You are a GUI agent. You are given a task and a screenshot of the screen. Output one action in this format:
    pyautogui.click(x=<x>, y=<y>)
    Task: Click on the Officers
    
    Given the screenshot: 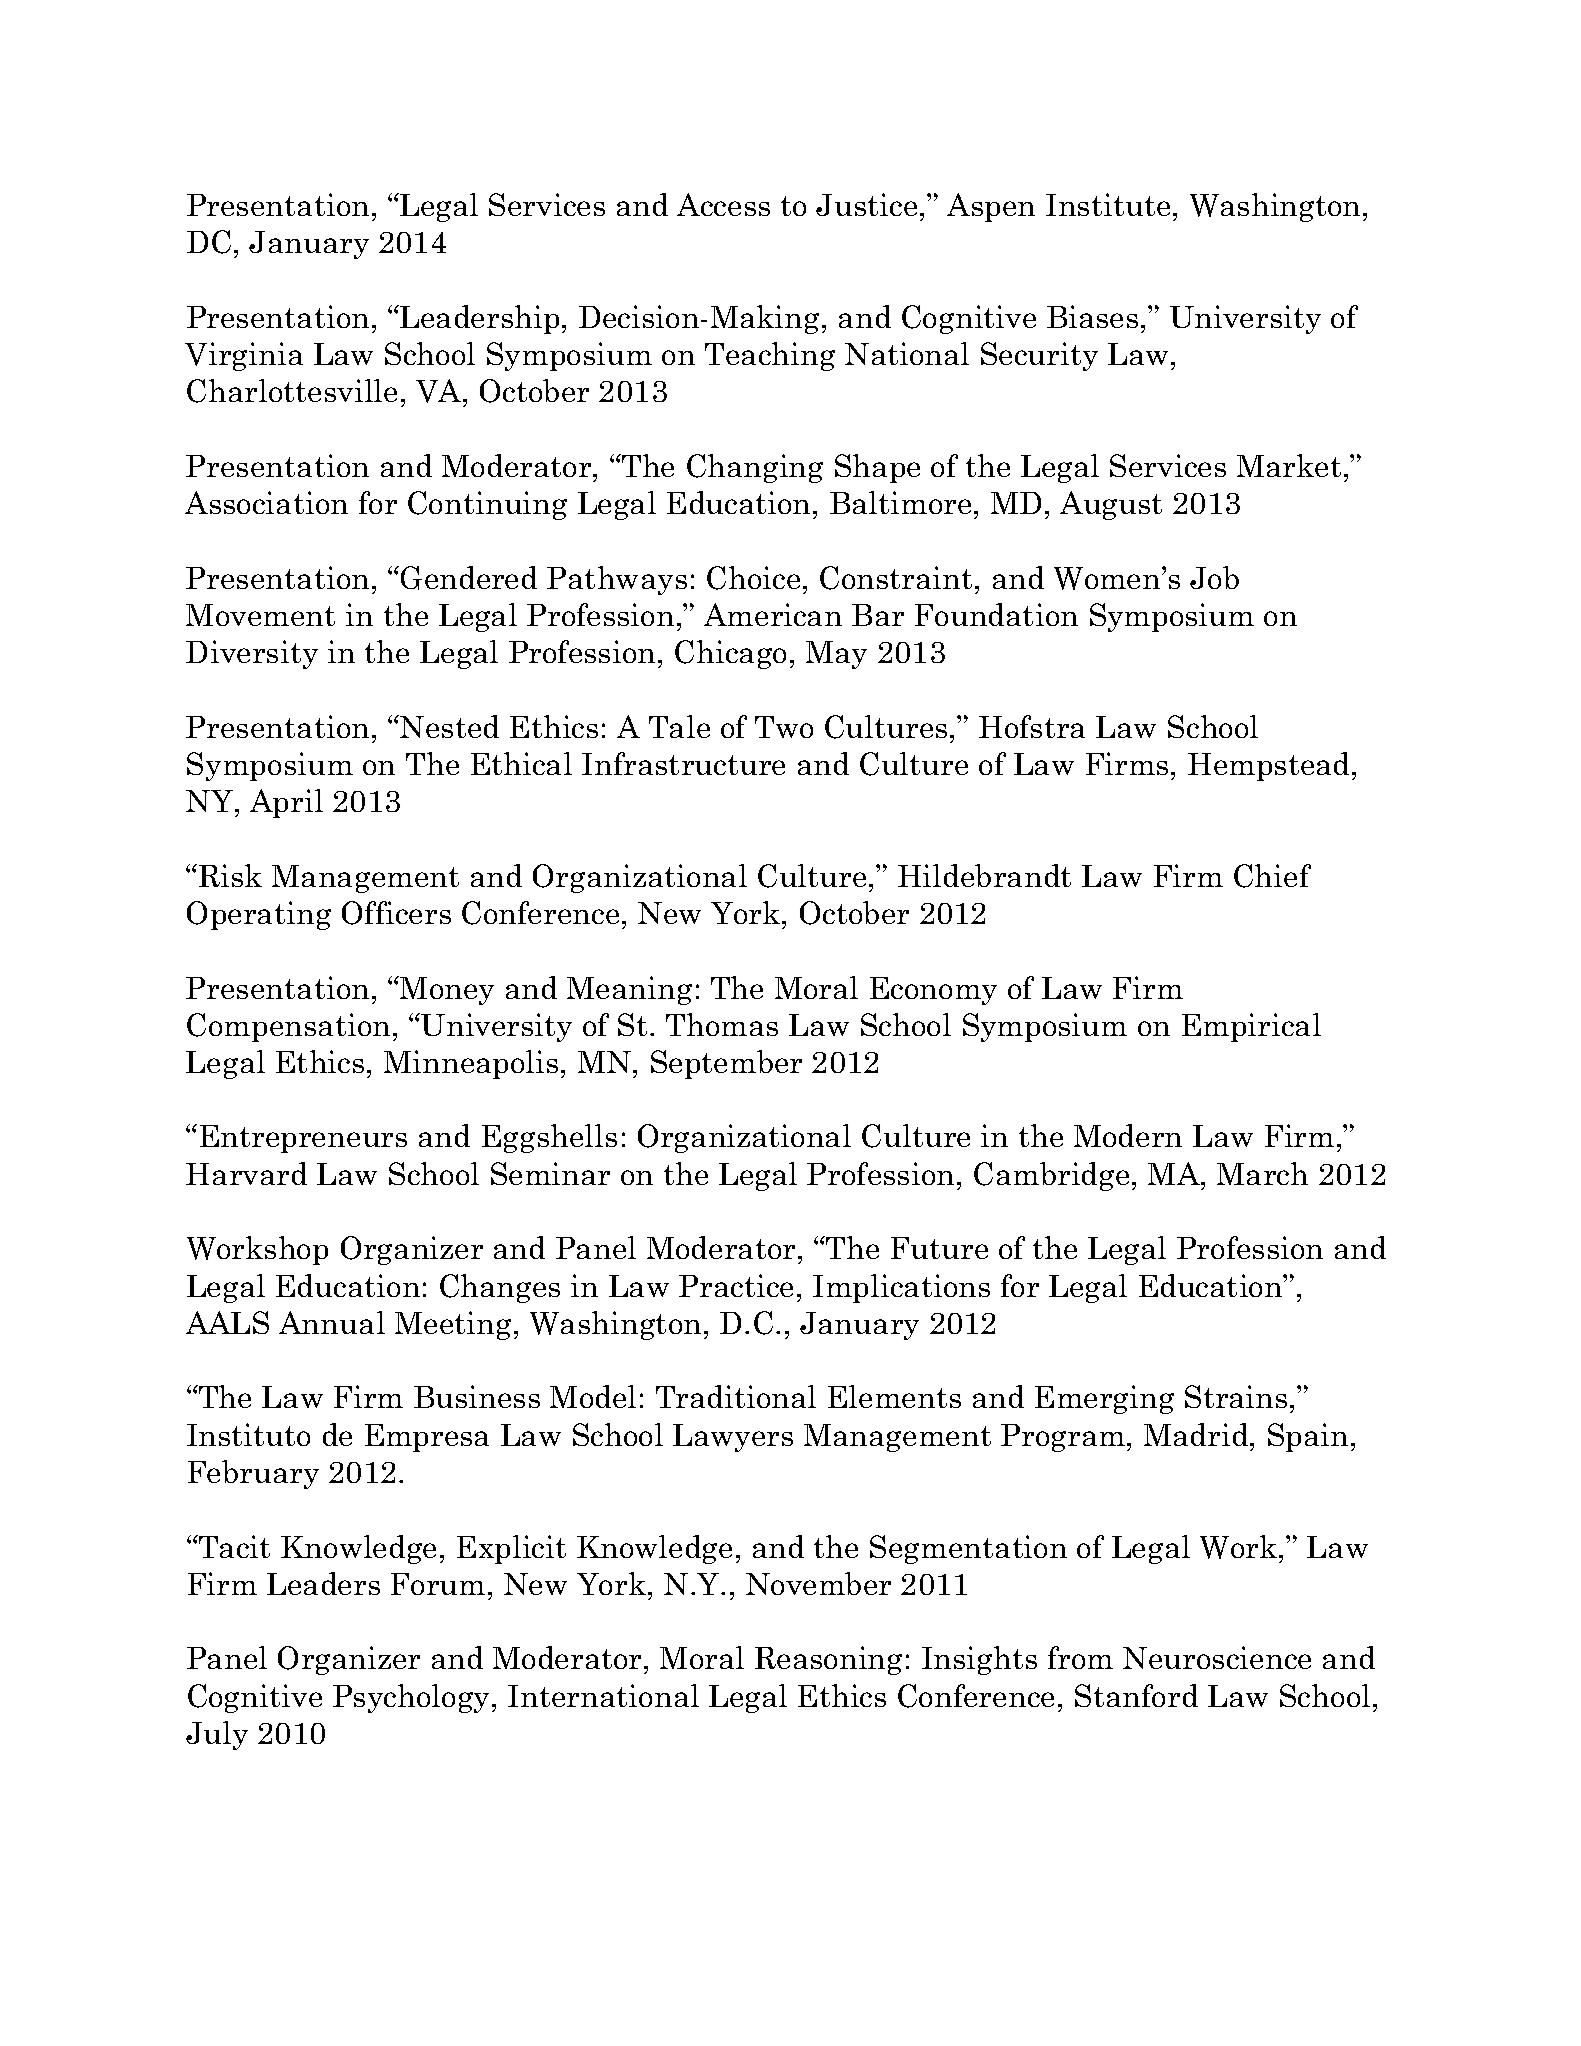 What is the action you would take?
    pyautogui.click(x=396, y=913)
